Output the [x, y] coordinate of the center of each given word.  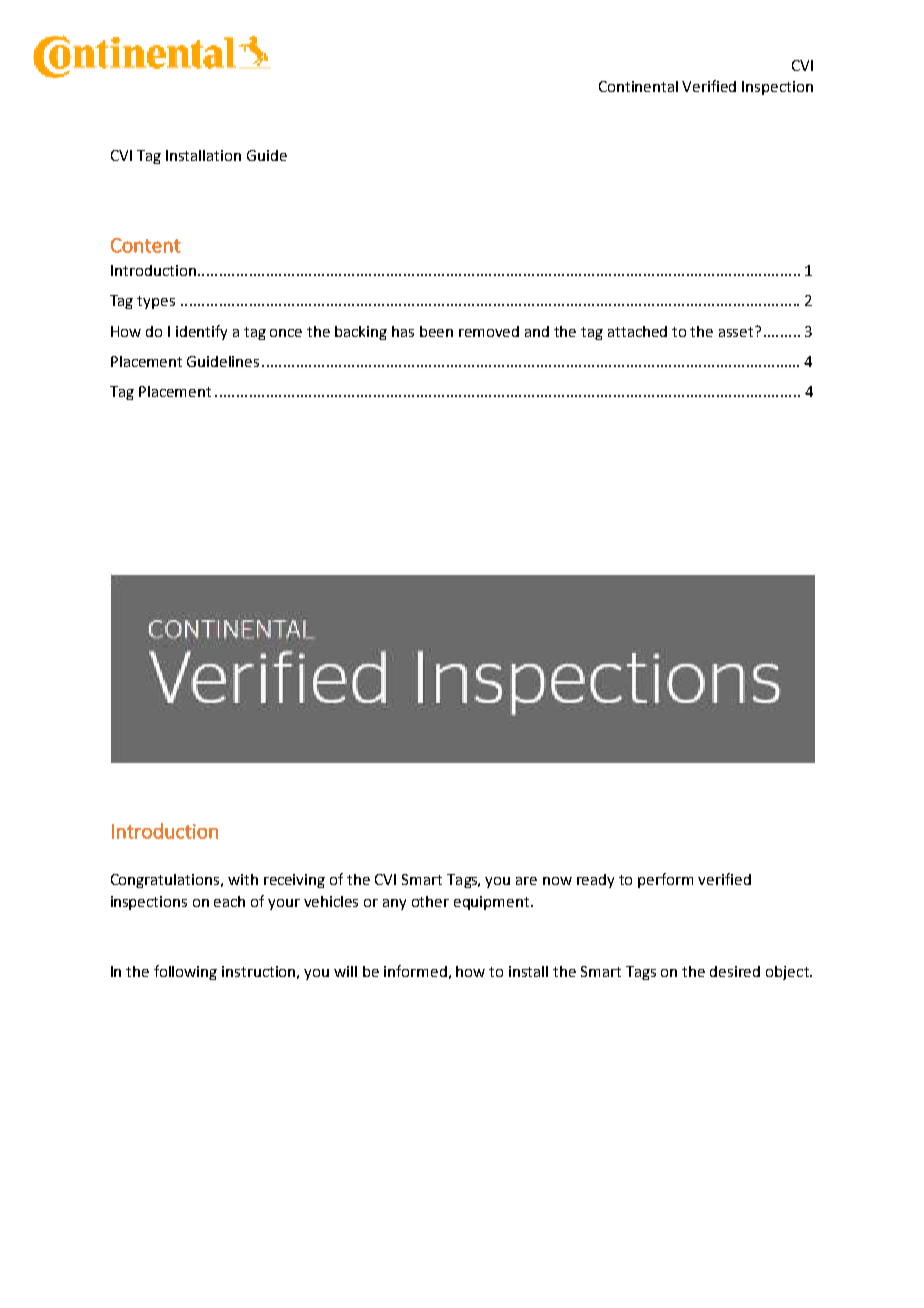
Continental [638, 86]
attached [637, 331]
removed [489, 331]
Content [146, 245]
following [185, 972]
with [243, 879]
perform [665, 880]
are [526, 881]
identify [201, 332]
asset [737, 331]
